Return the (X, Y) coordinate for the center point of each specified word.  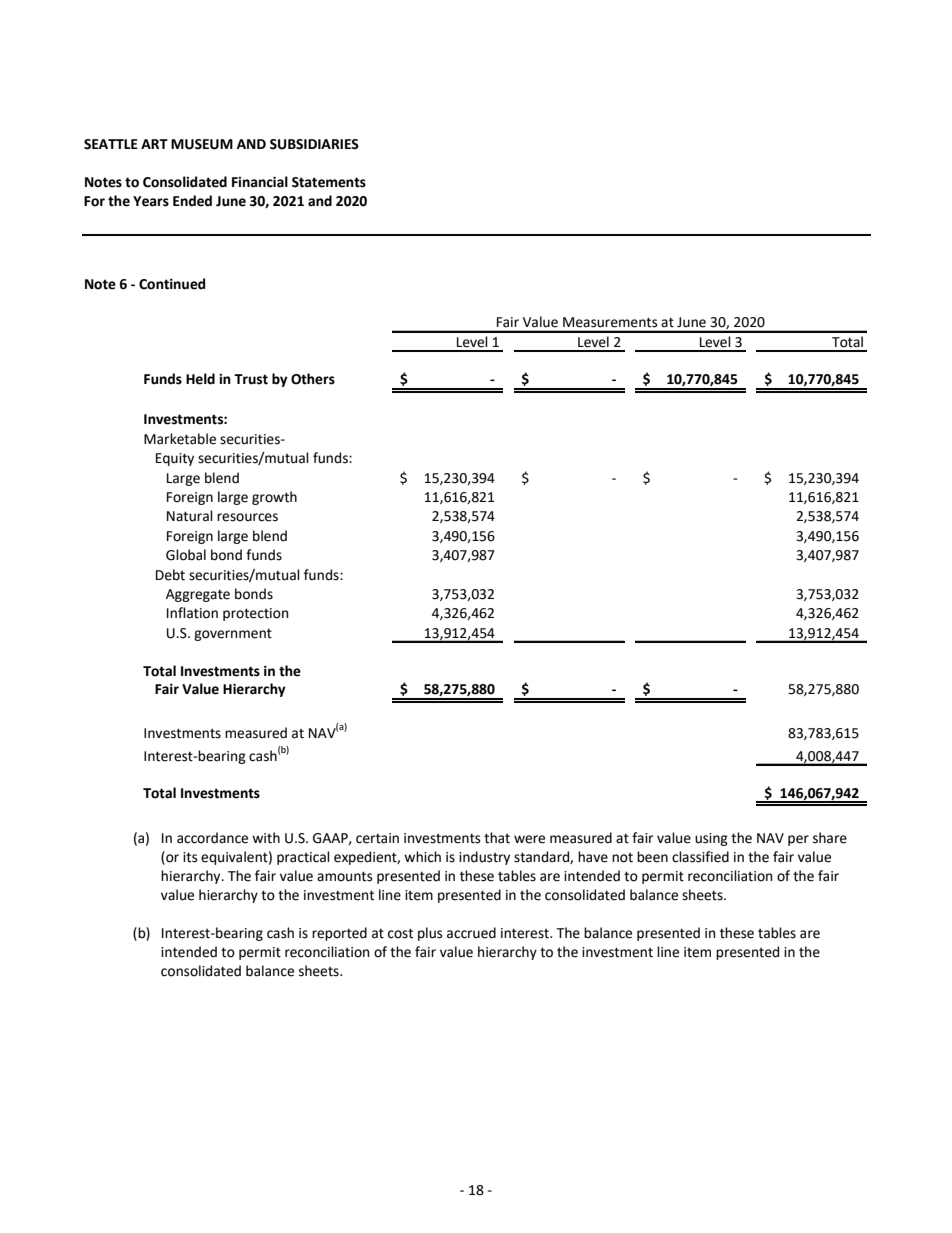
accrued (471, 933)
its (190, 857)
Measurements (610, 322)
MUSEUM (202, 144)
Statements (329, 182)
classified (700, 857)
